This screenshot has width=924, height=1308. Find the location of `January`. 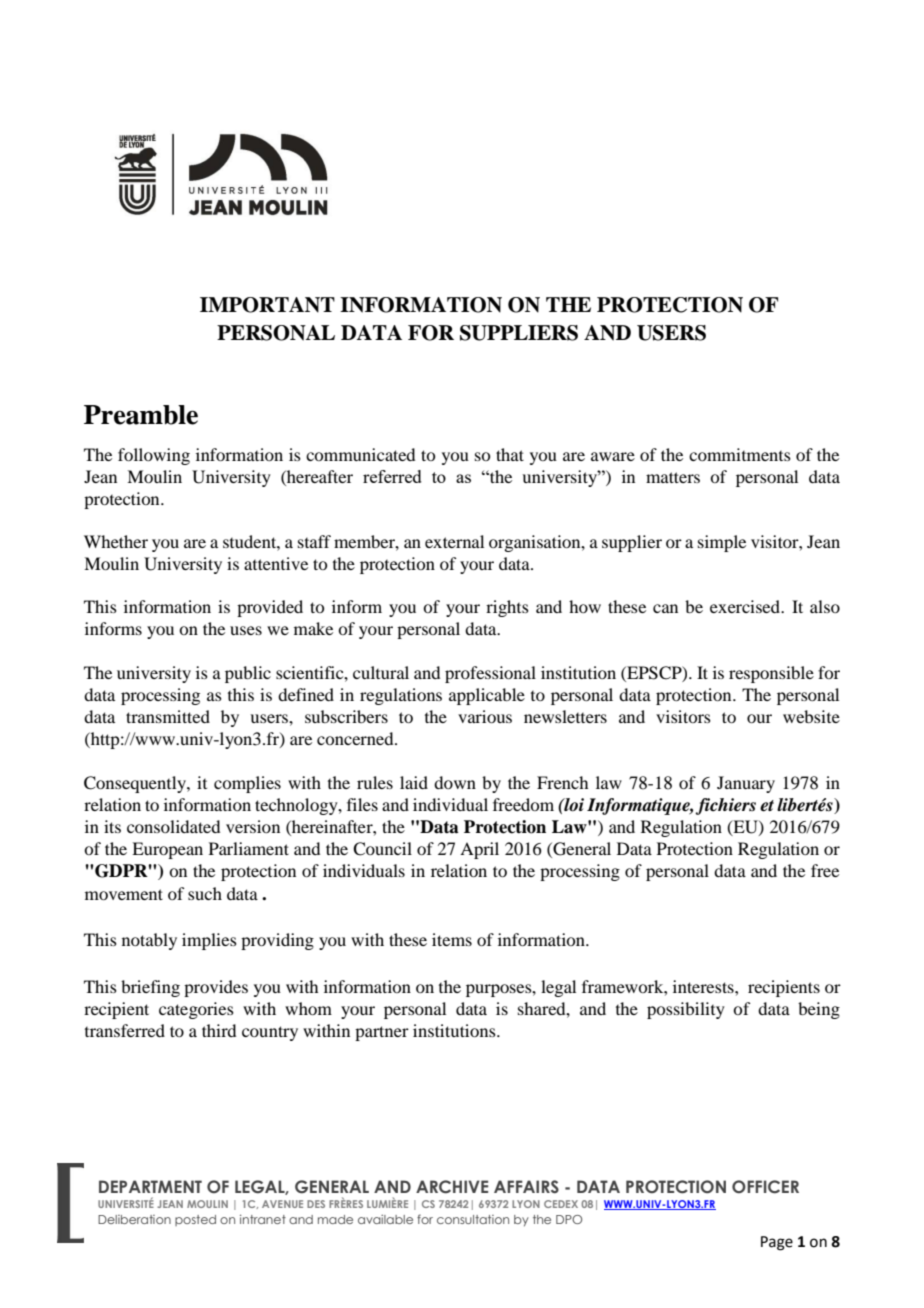

January is located at coordinates (746, 784).
